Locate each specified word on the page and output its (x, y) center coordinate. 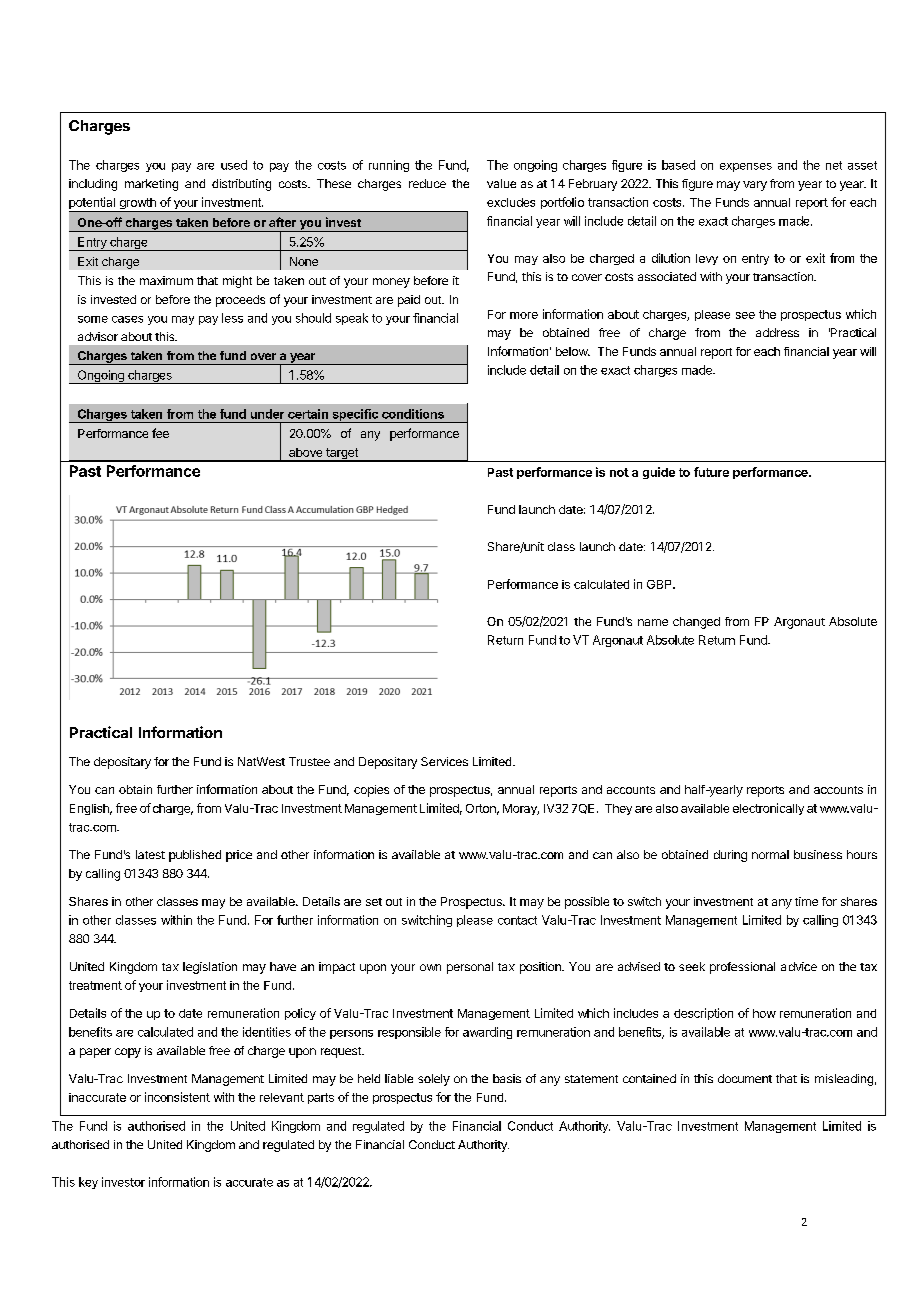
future (711, 472)
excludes (511, 202)
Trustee (309, 761)
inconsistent (177, 1097)
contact (517, 920)
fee (160, 433)
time (806, 901)
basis (507, 1078)
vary (755, 186)
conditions (413, 414)
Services (444, 761)
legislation (210, 968)
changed (696, 623)
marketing (151, 185)
